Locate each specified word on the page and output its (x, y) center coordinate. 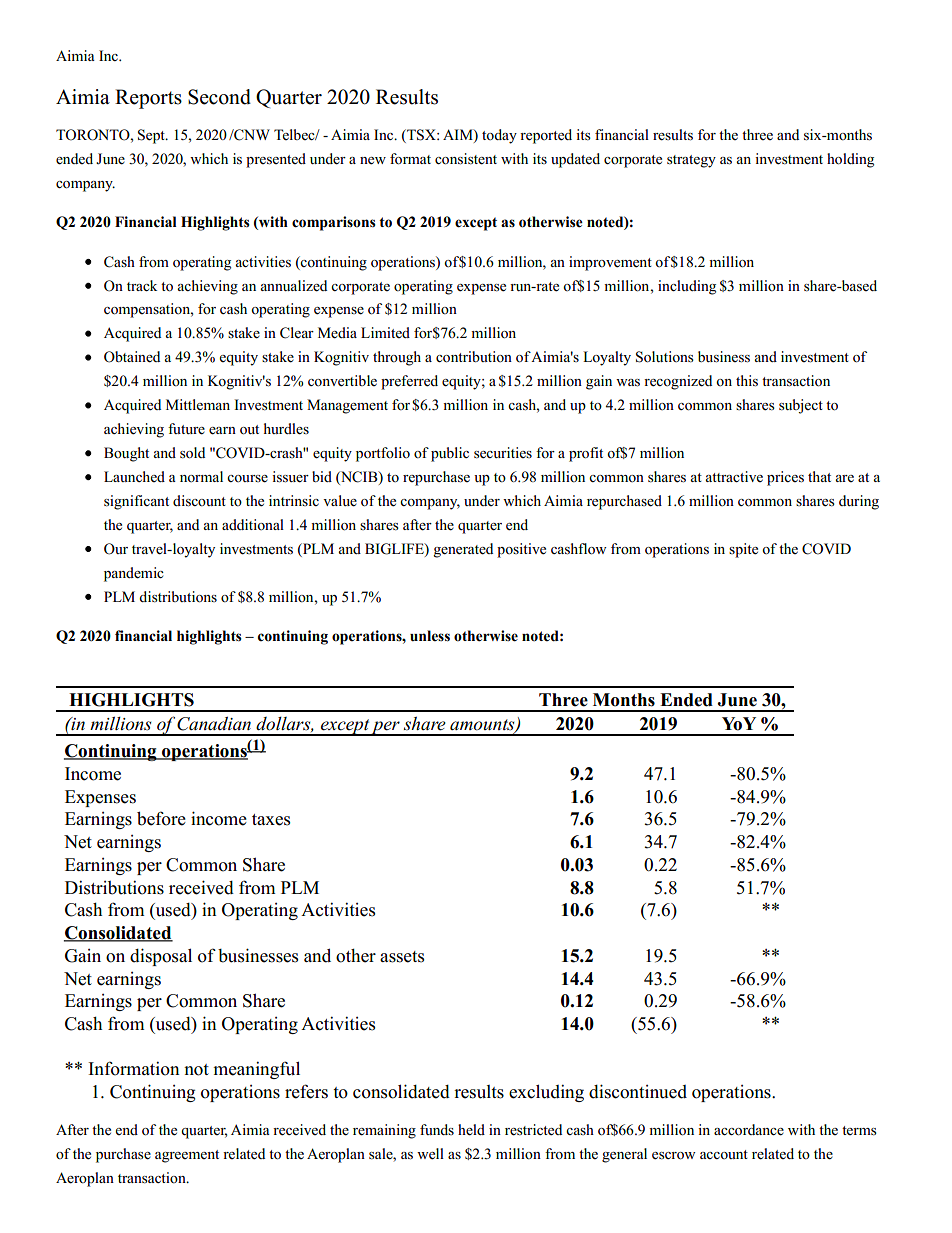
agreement (187, 1156)
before (161, 818)
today (499, 136)
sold (192, 453)
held (471, 1130)
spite (743, 550)
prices (785, 478)
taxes (271, 820)
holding (850, 160)
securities (503, 453)
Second (219, 97)
